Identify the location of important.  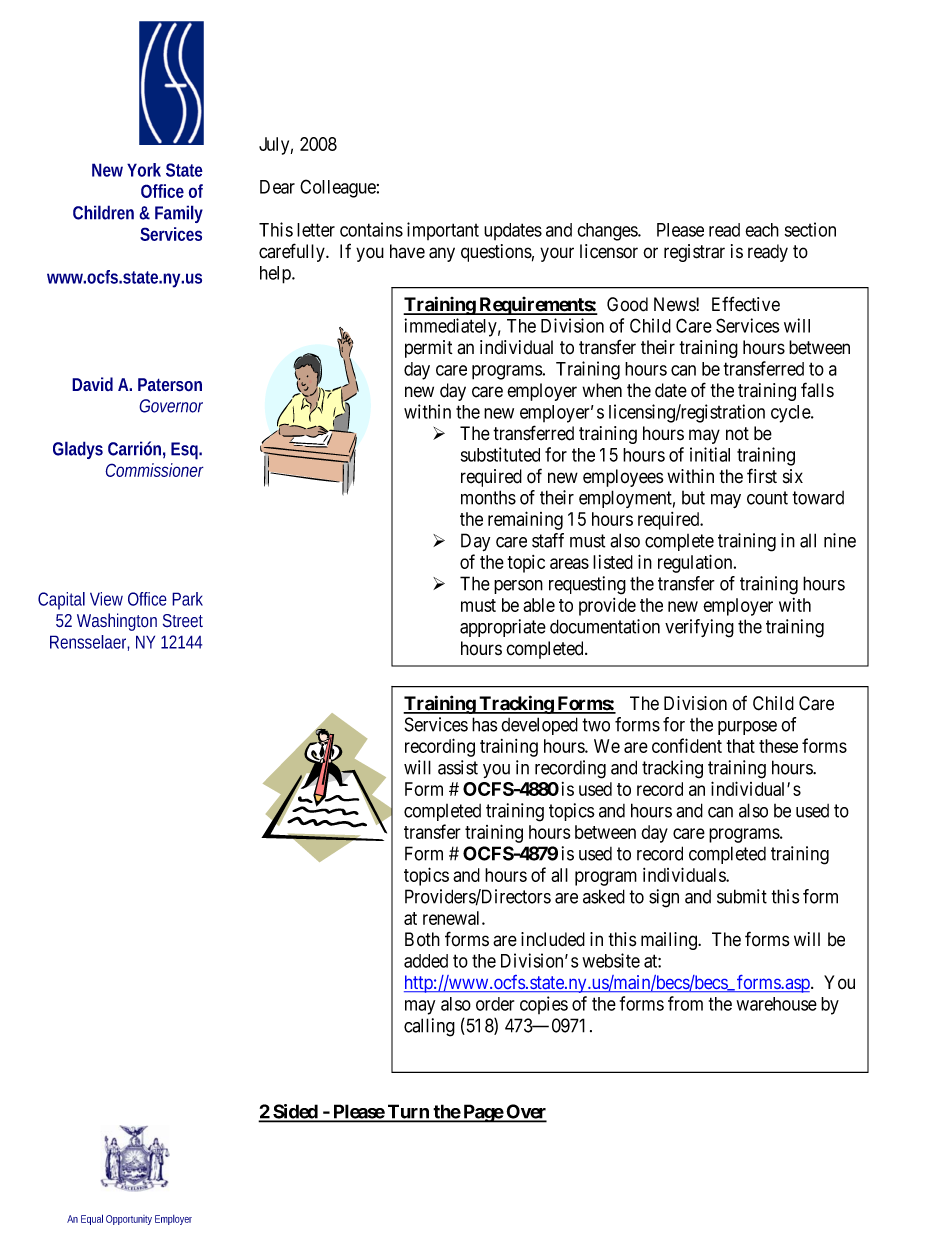
(443, 231).
